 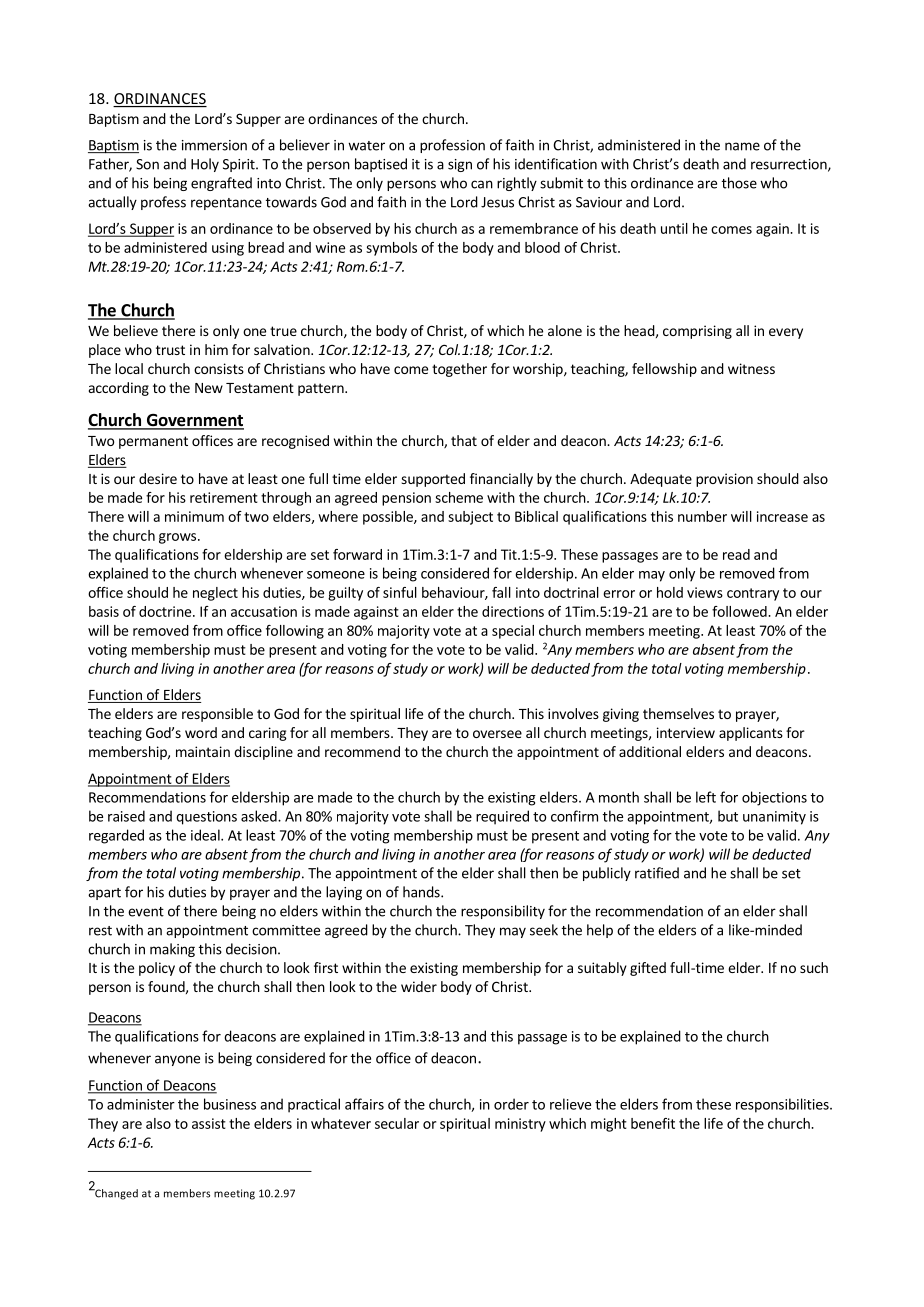 What do you see at coordinates (653, 1123) in the image?
I see `benefit` at bounding box center [653, 1123].
